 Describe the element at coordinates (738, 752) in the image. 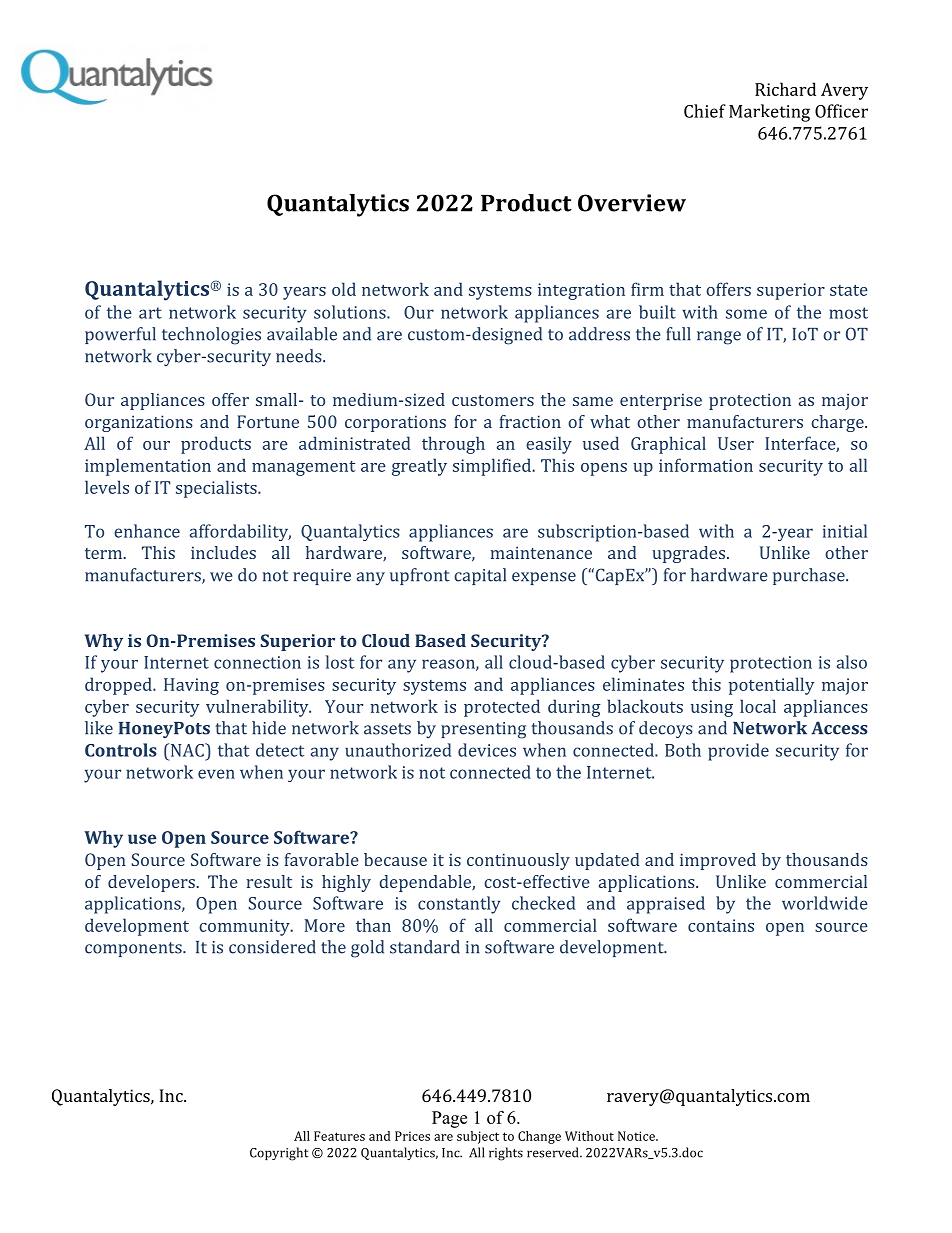

I see `provide` at that location.
